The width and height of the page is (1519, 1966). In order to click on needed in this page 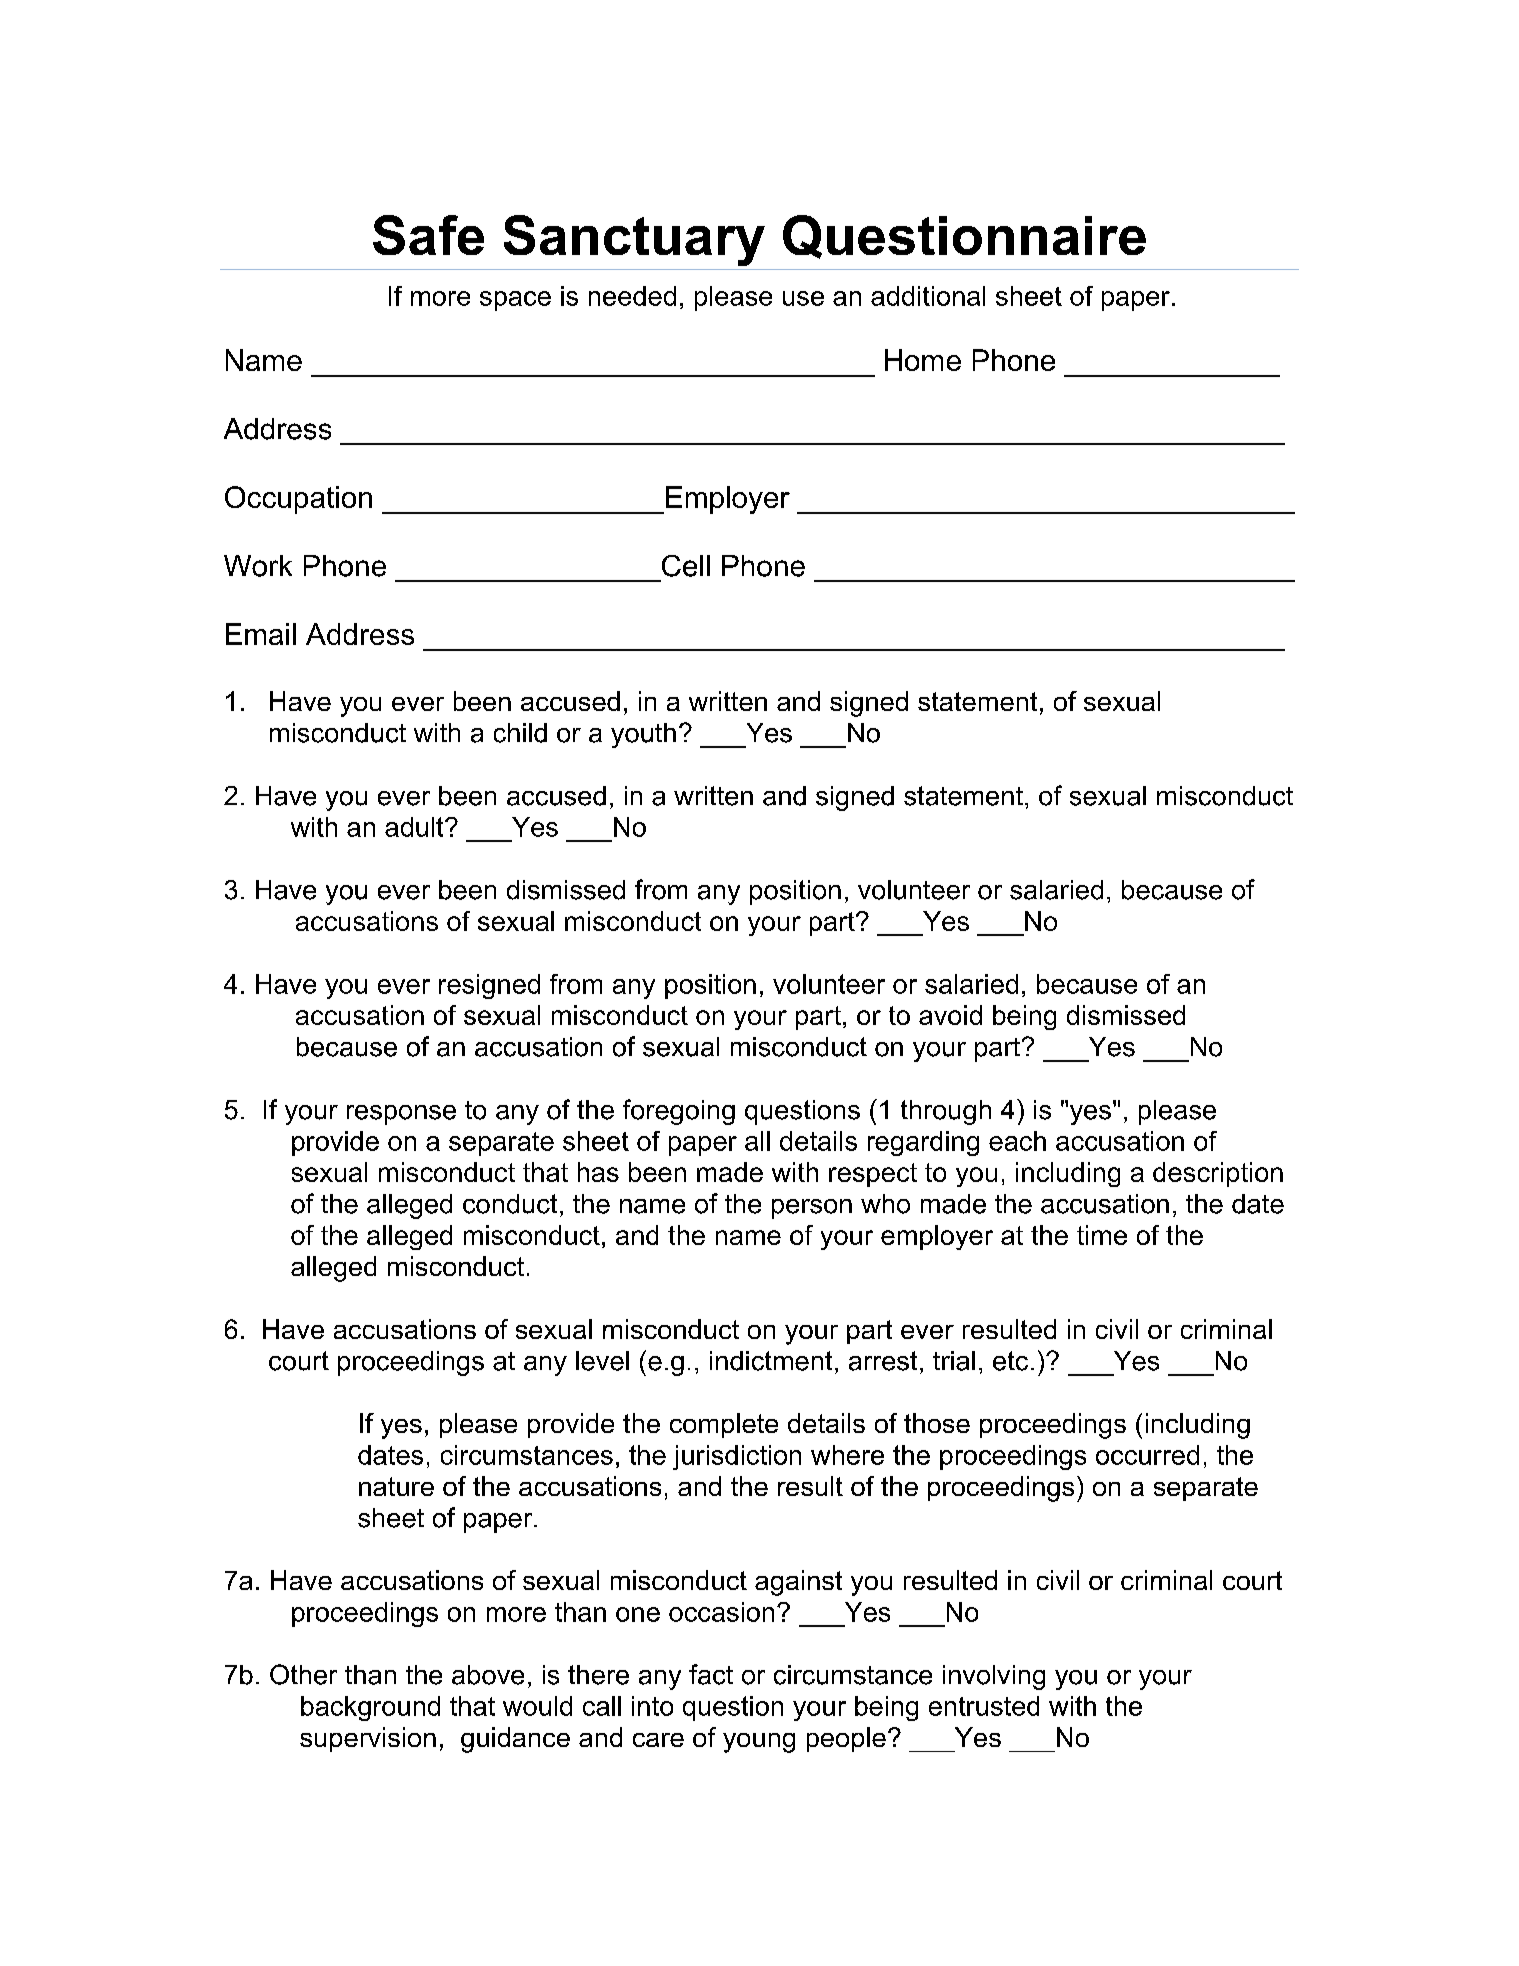, I will do `click(632, 296)`.
